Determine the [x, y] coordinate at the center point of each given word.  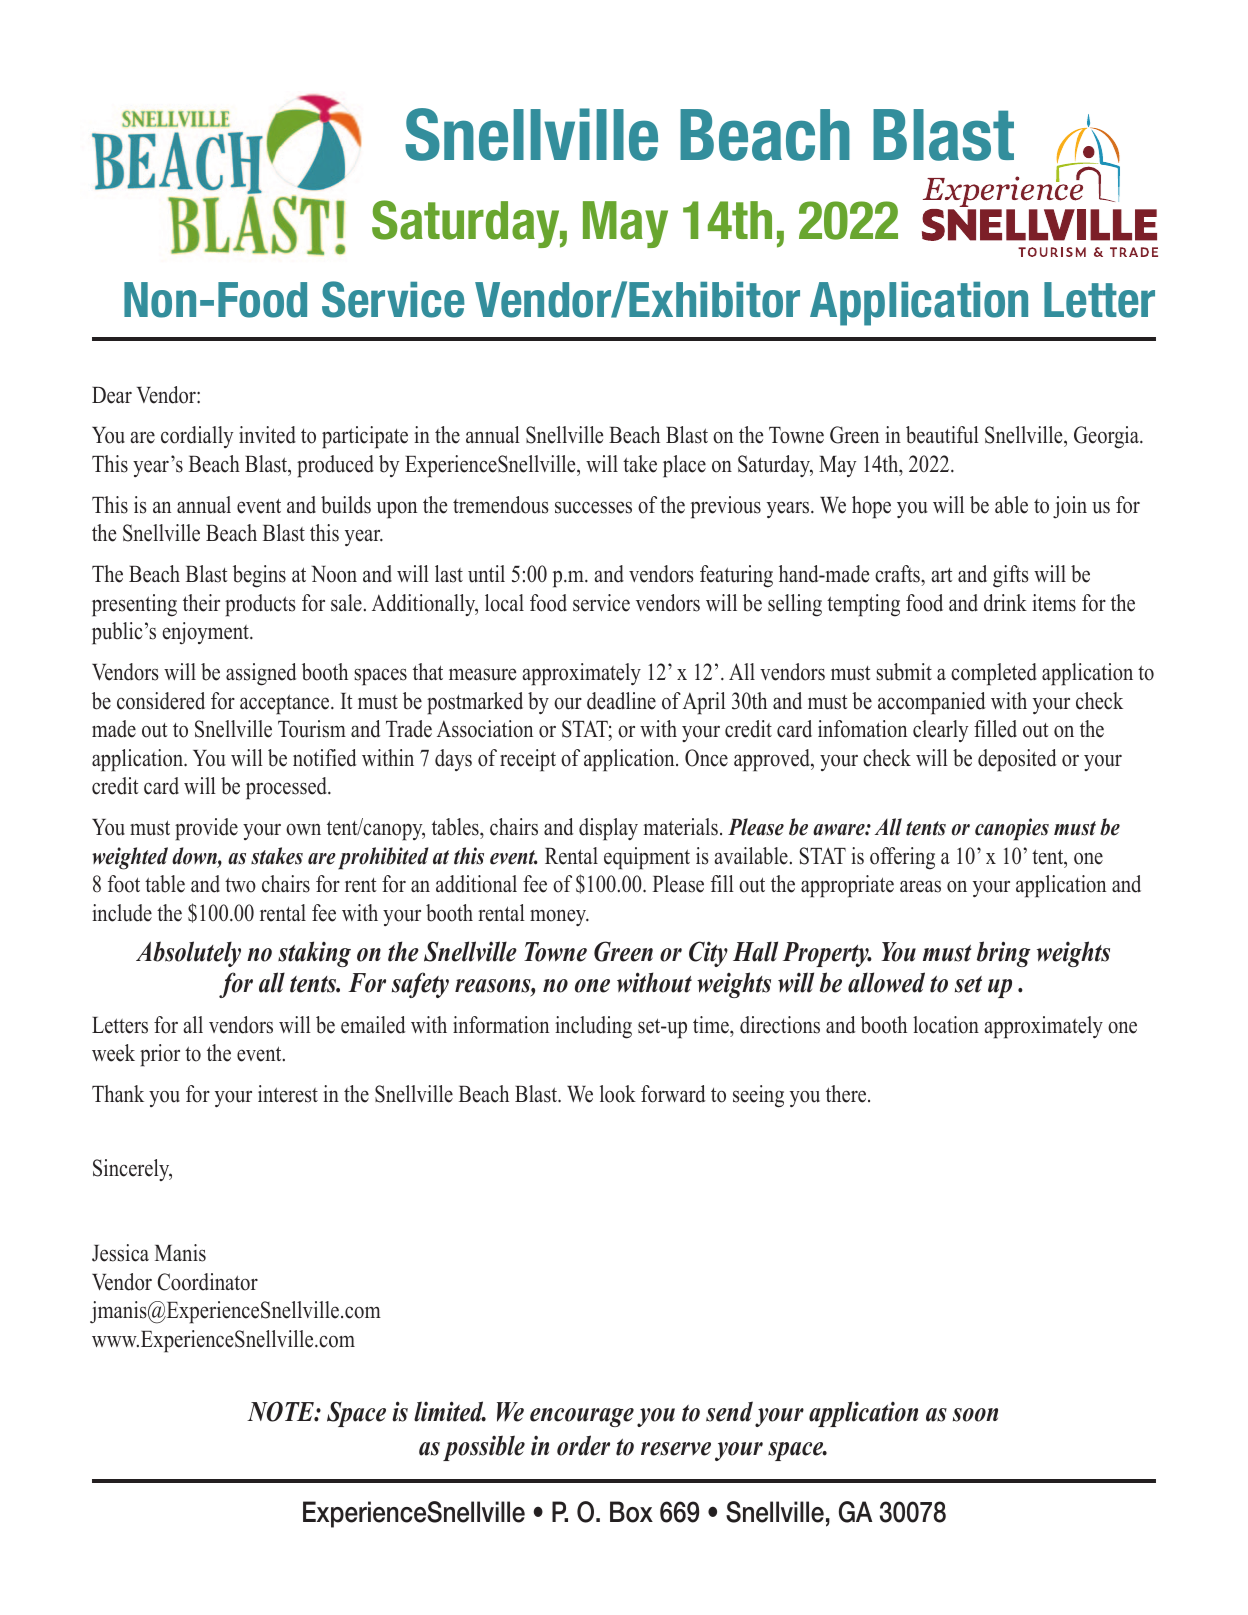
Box [631, 1512]
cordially [197, 437]
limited [450, 1411]
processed [287, 788]
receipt [528, 760]
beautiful [942, 435]
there [847, 1094]
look [618, 1094]
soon [975, 1415]
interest [288, 1094]
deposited [1017, 760]
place [684, 466]
